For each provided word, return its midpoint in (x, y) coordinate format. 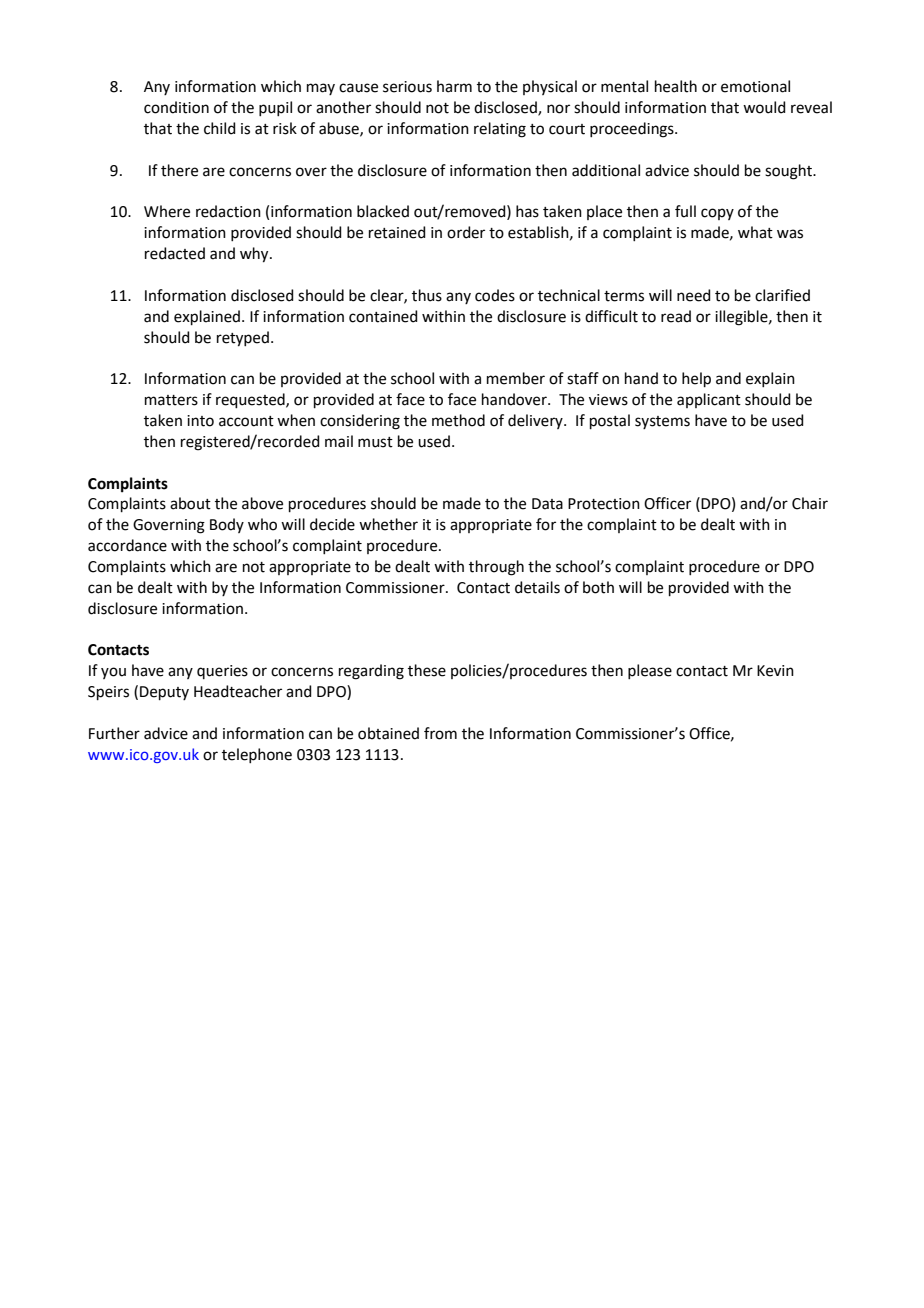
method (458, 420)
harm (454, 86)
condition (176, 107)
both (598, 587)
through (496, 568)
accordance (127, 545)
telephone (257, 755)
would (764, 107)
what (755, 232)
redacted (175, 253)
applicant (709, 400)
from (440, 733)
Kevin (775, 671)
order (466, 232)
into (200, 421)
